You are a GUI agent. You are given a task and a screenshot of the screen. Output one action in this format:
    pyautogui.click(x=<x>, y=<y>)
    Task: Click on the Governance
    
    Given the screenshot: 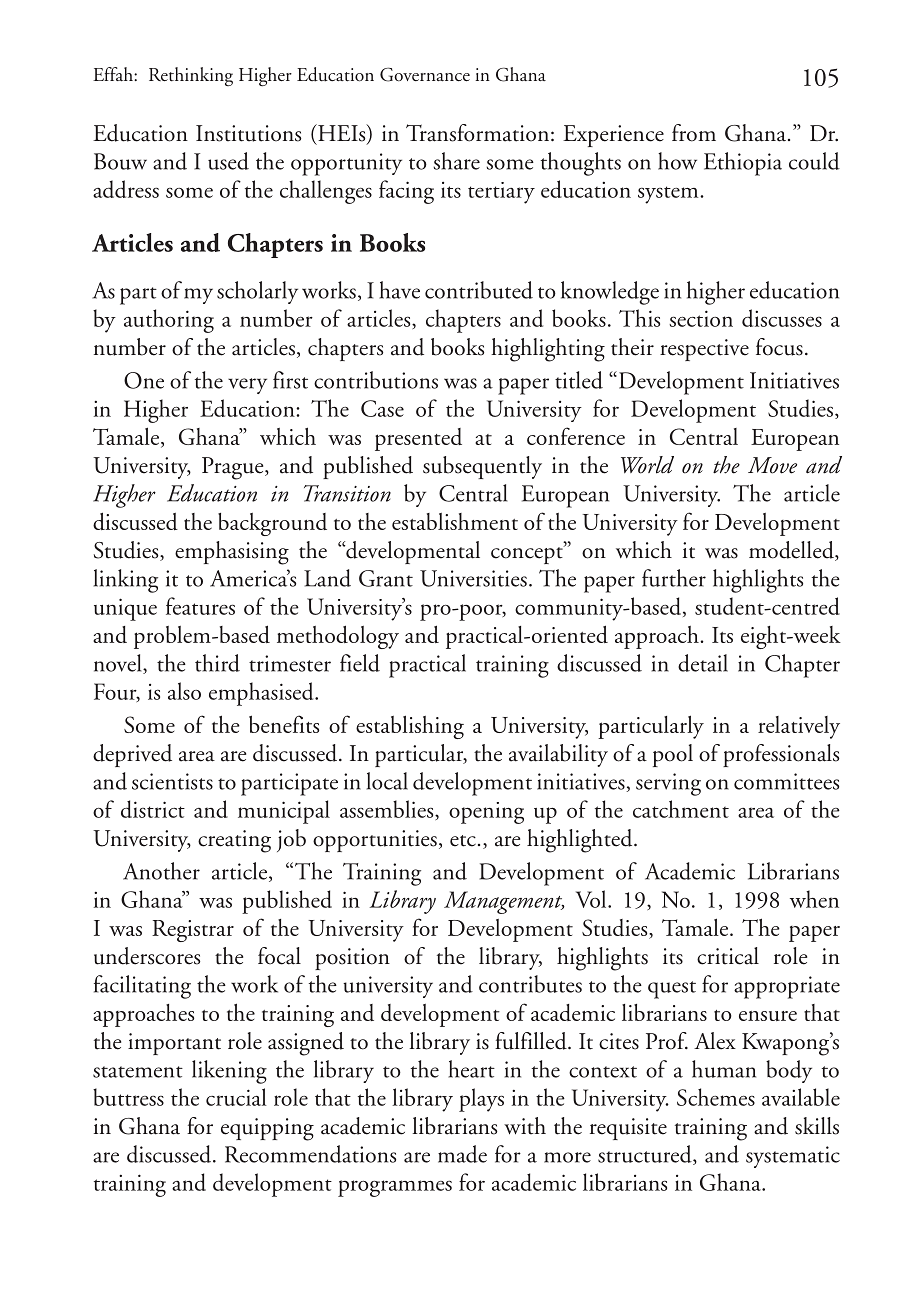 What is the action you would take?
    pyautogui.click(x=425, y=74)
